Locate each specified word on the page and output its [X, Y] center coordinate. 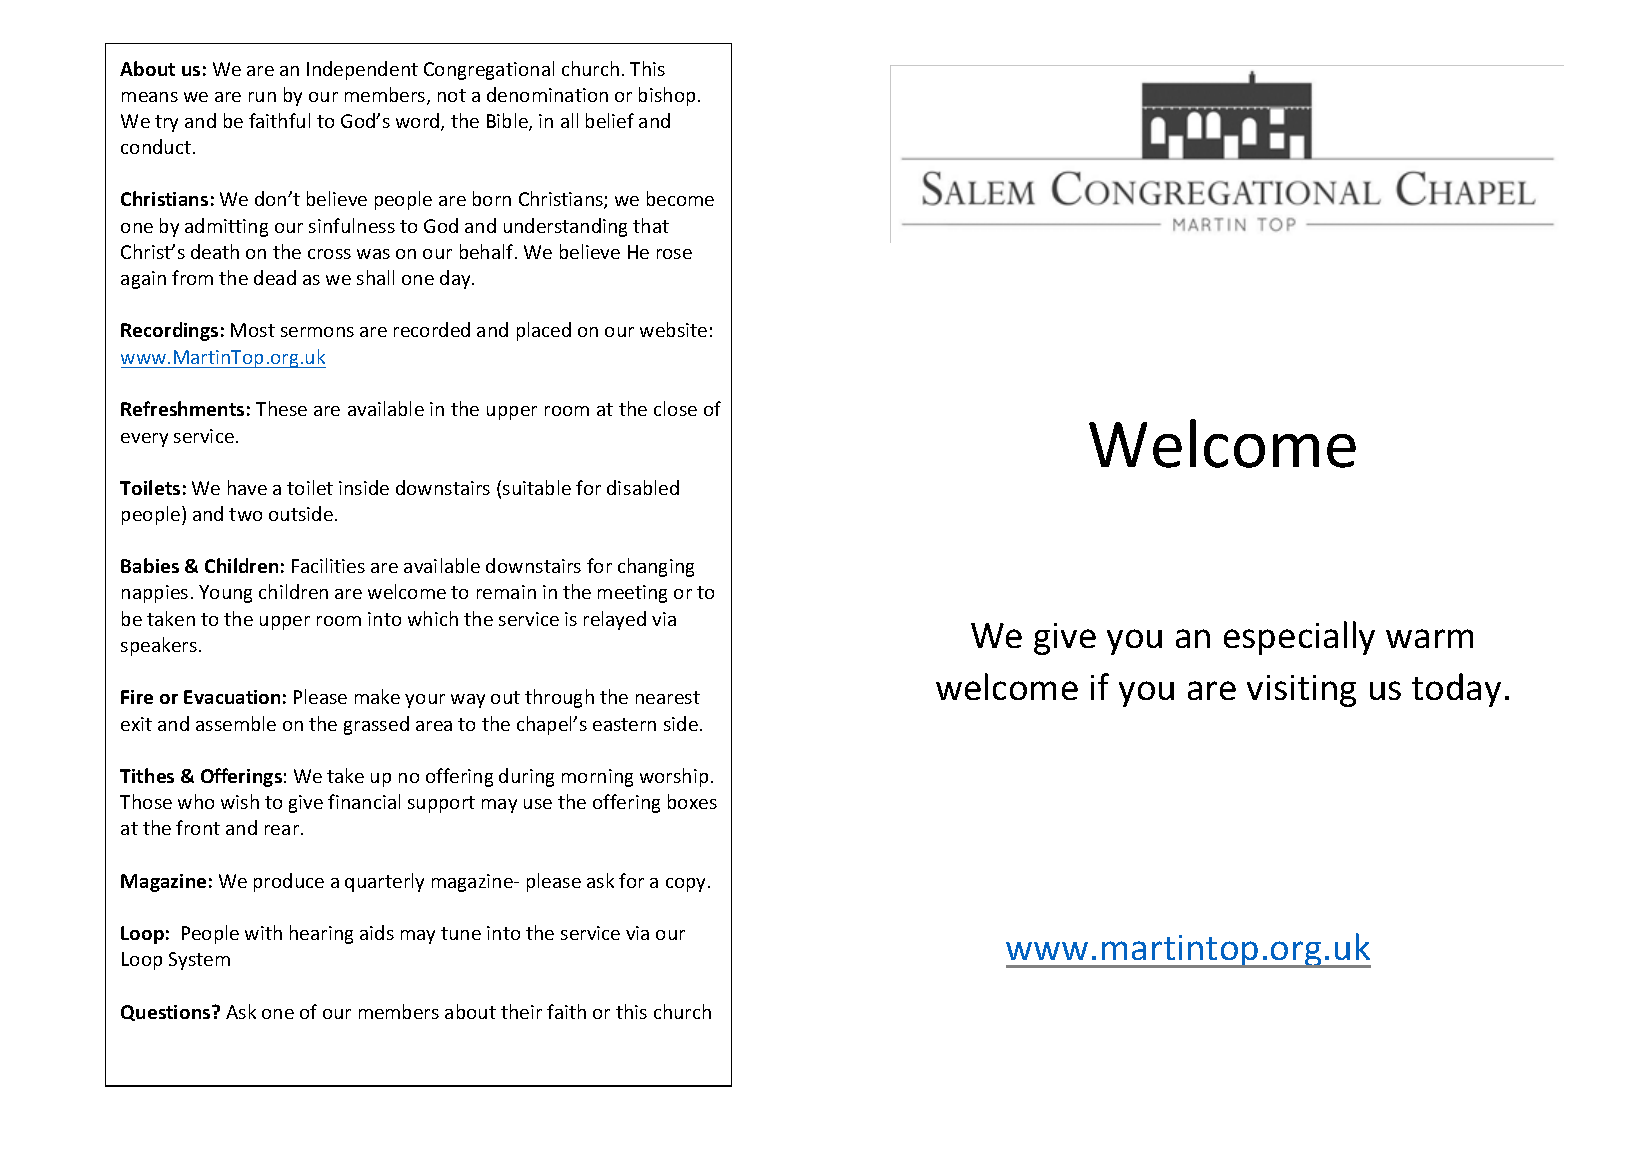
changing [656, 567]
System [199, 961]
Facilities [328, 565]
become [680, 198]
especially [1299, 638]
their [521, 1011]
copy [687, 885]
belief [610, 120]
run [262, 97]
